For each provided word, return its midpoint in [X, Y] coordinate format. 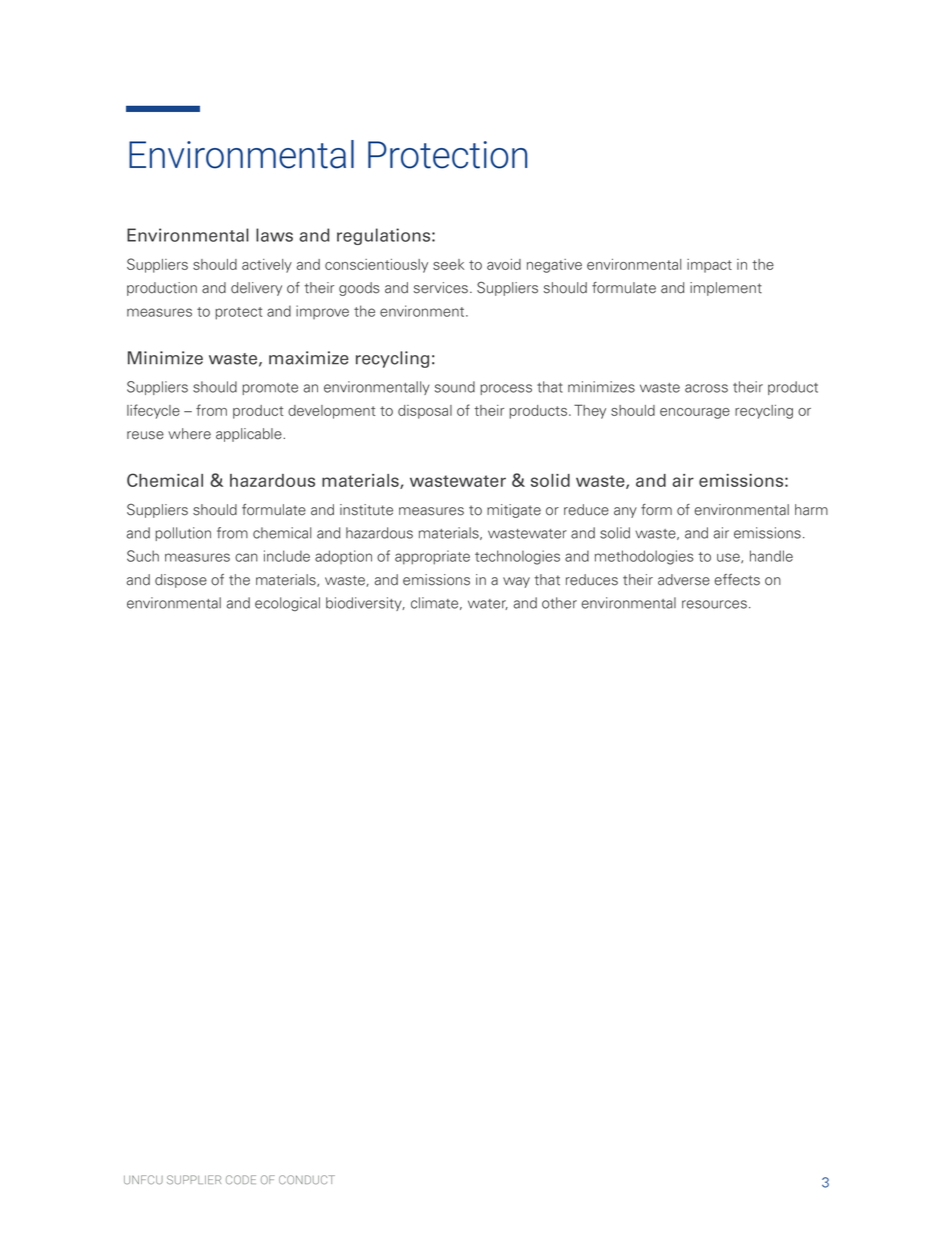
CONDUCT [307, 1180]
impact [709, 266]
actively [267, 266]
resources [714, 604]
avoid [504, 264]
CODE [241, 1180]
